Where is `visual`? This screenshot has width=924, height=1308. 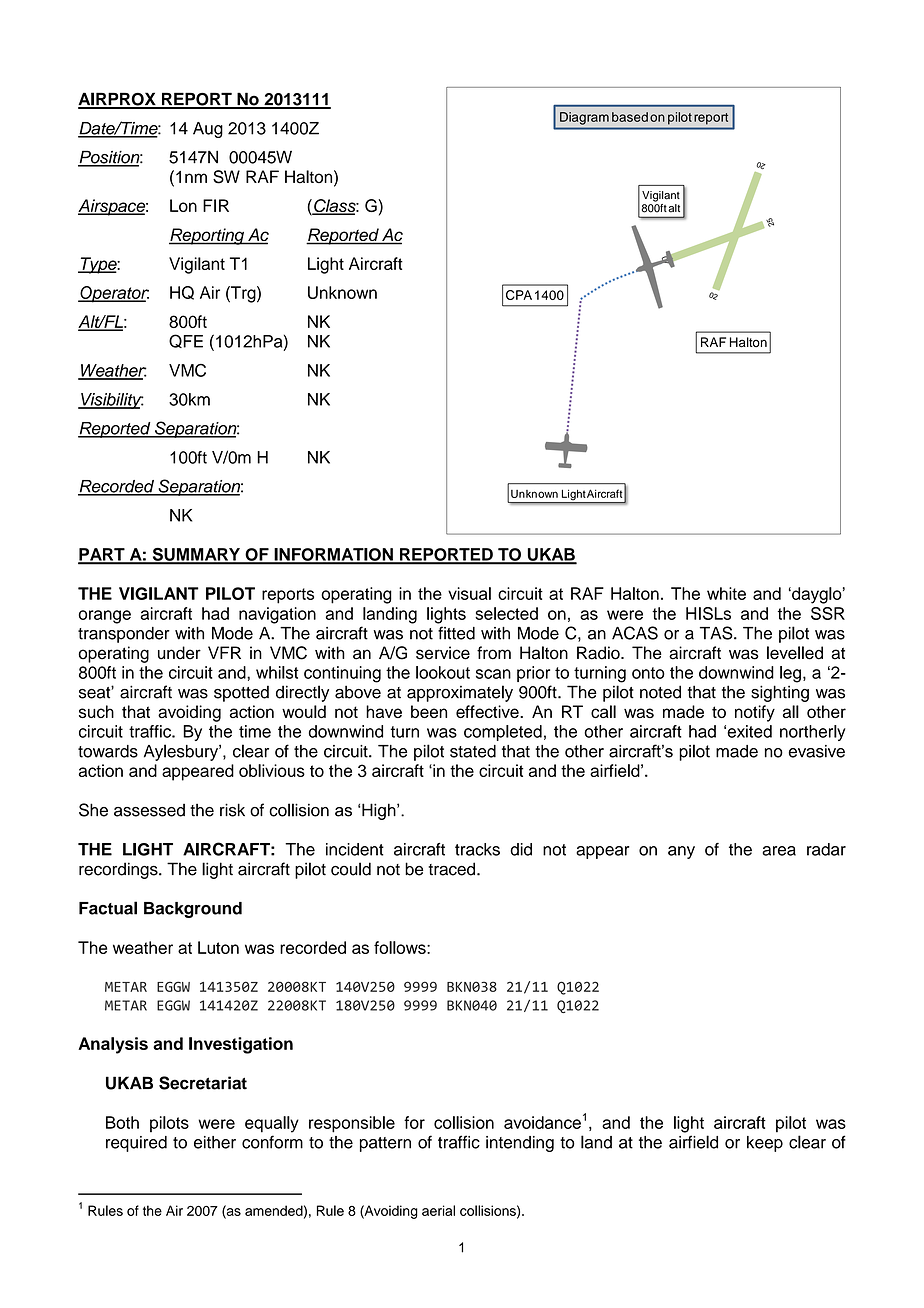
visual is located at coordinates (469, 593).
